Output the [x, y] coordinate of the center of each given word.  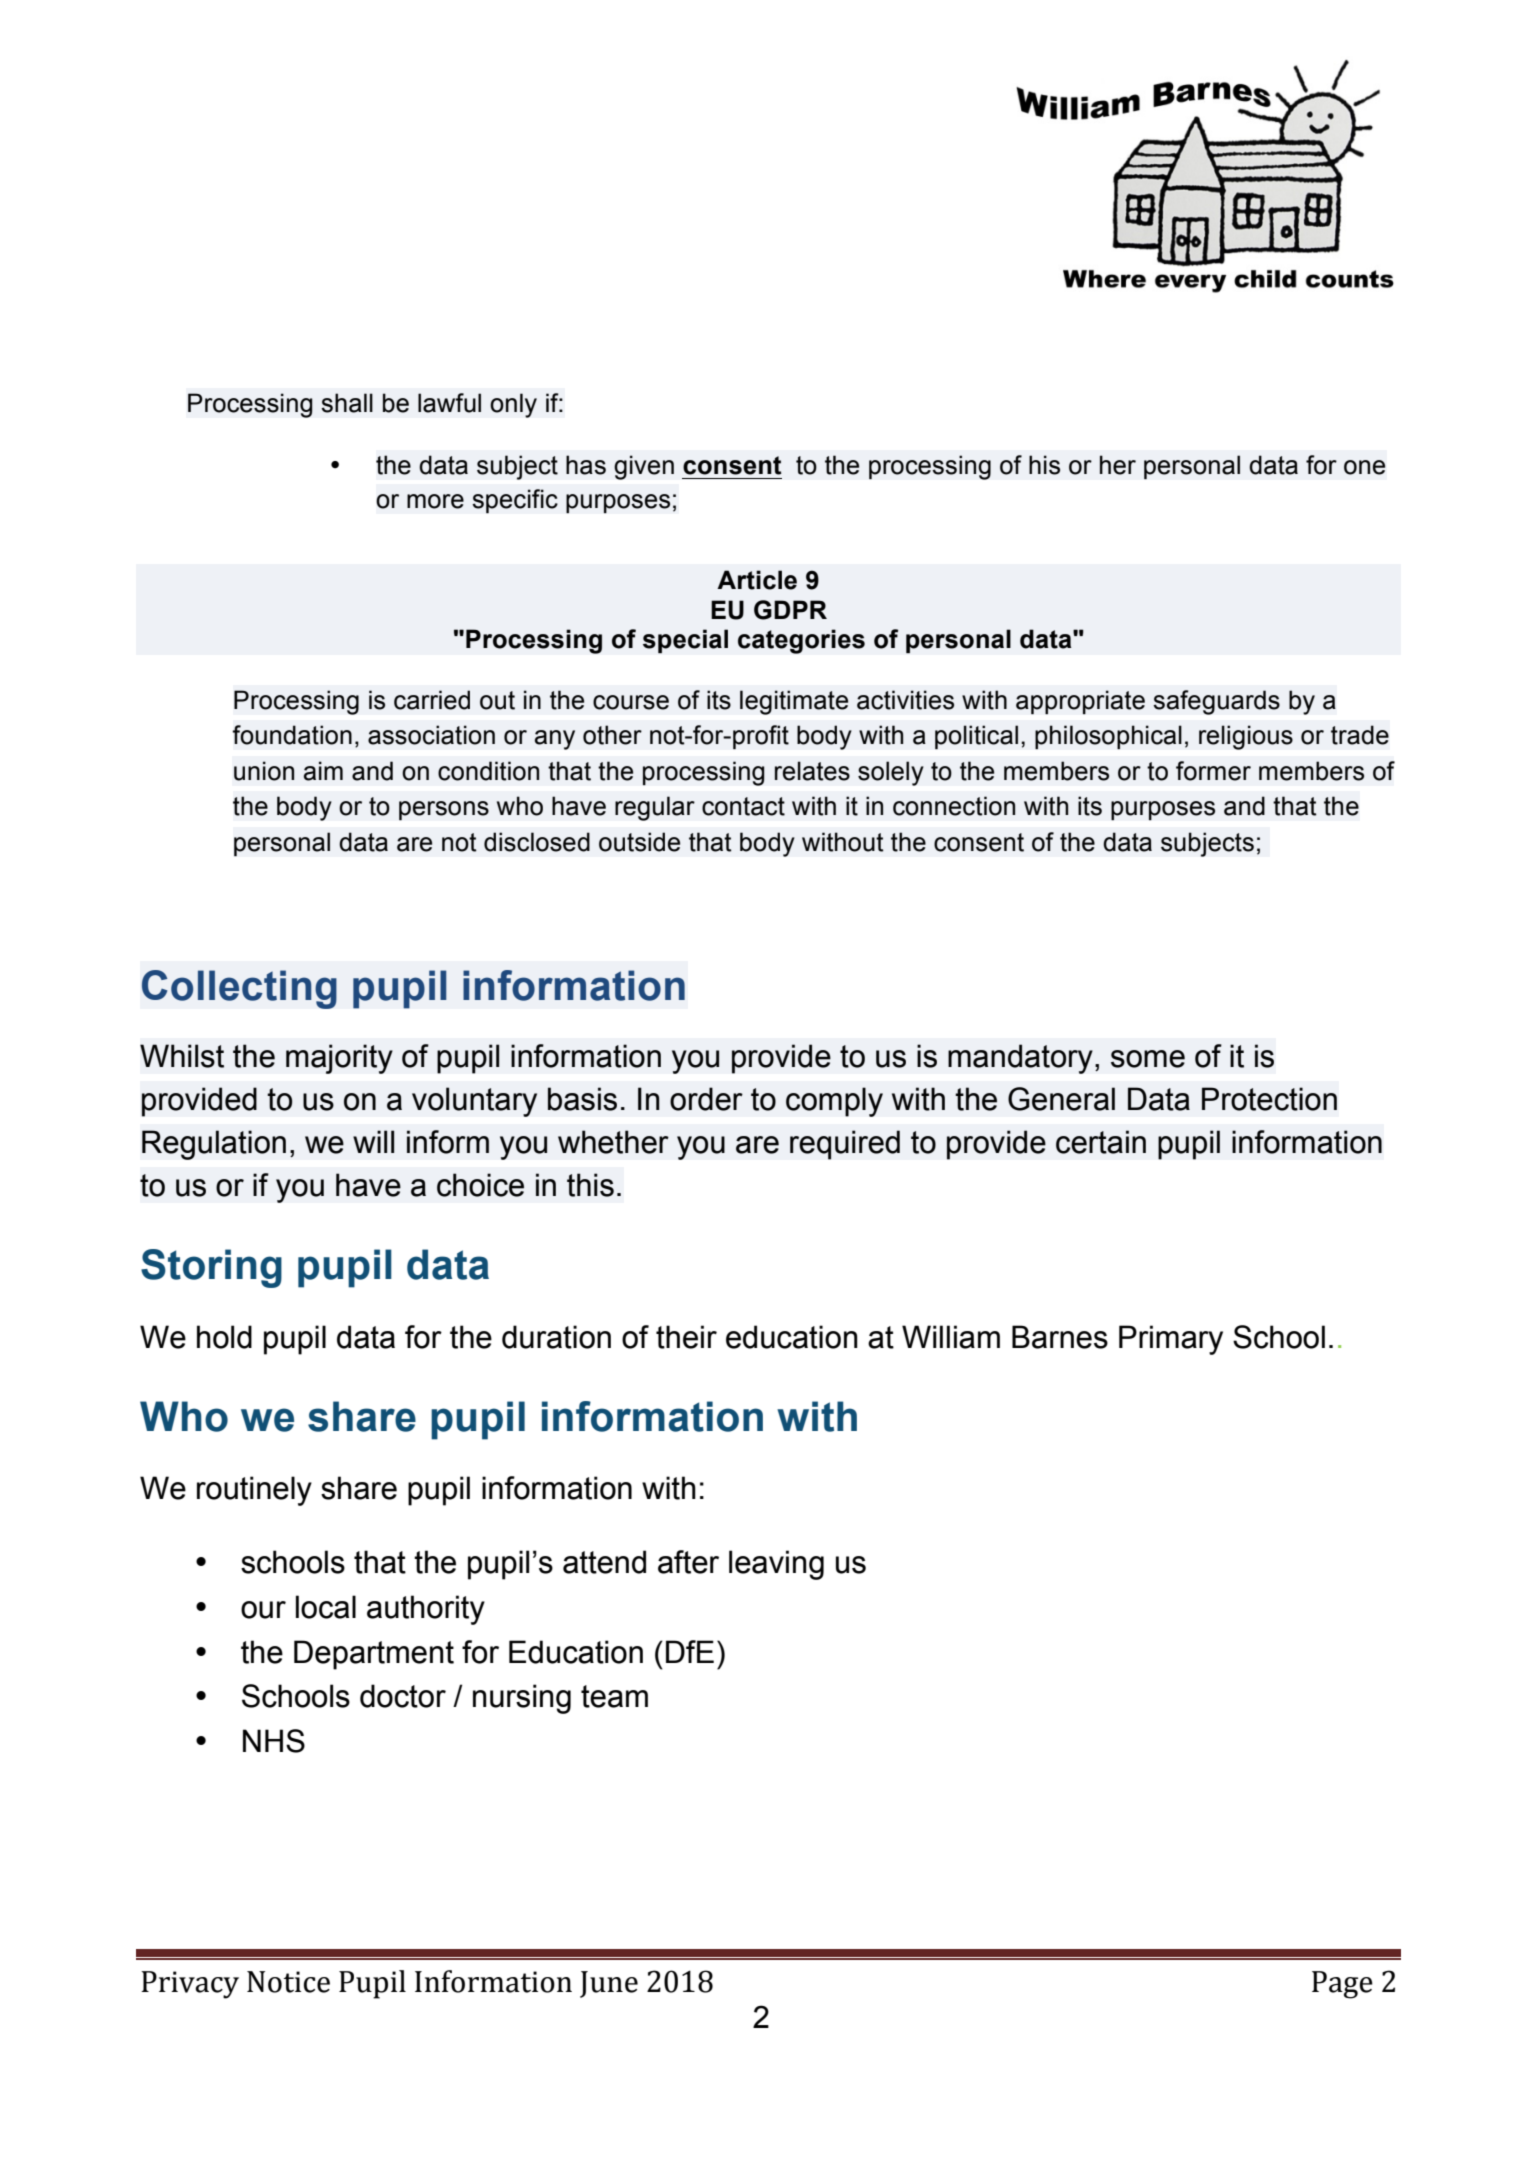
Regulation [214, 1145]
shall [347, 403]
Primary [1171, 1340]
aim [323, 771]
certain [1101, 1142]
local [326, 1607]
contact [743, 806]
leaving [776, 1565]
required [845, 1145]
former [1213, 771]
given [644, 467]
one [1364, 467]
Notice [288, 1982]
